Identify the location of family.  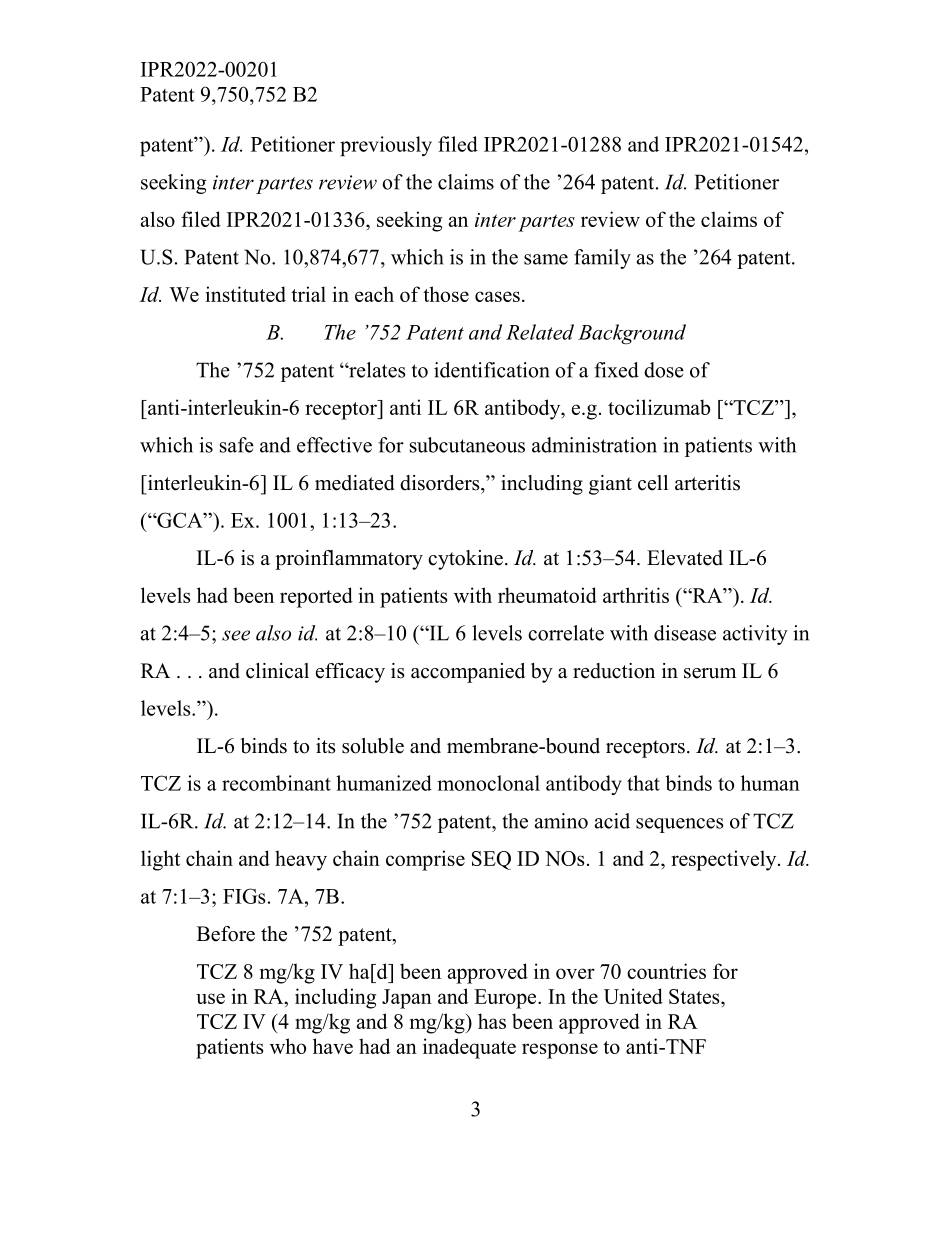
(602, 259).
